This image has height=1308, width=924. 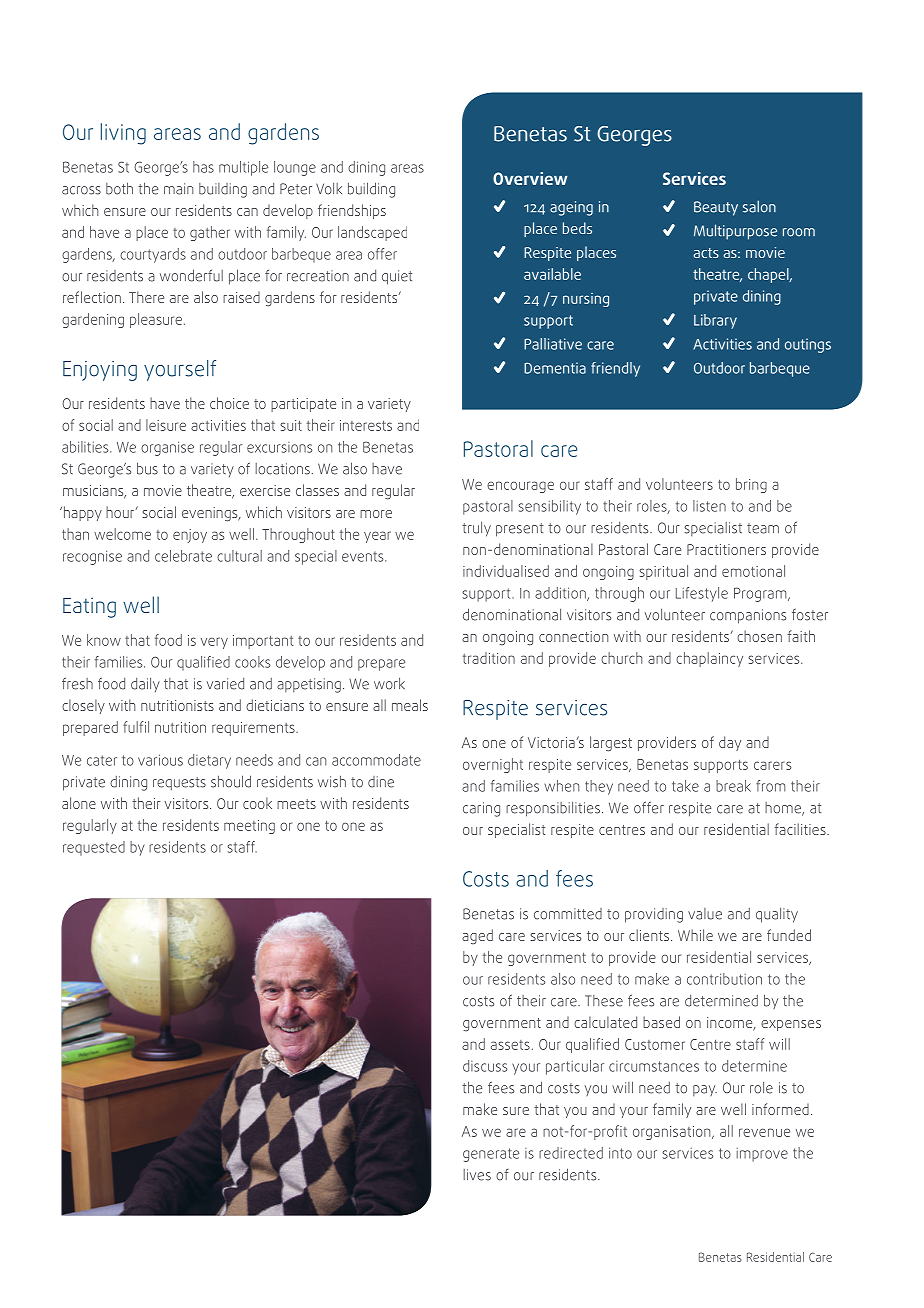 I want to click on main, so click(x=178, y=189).
